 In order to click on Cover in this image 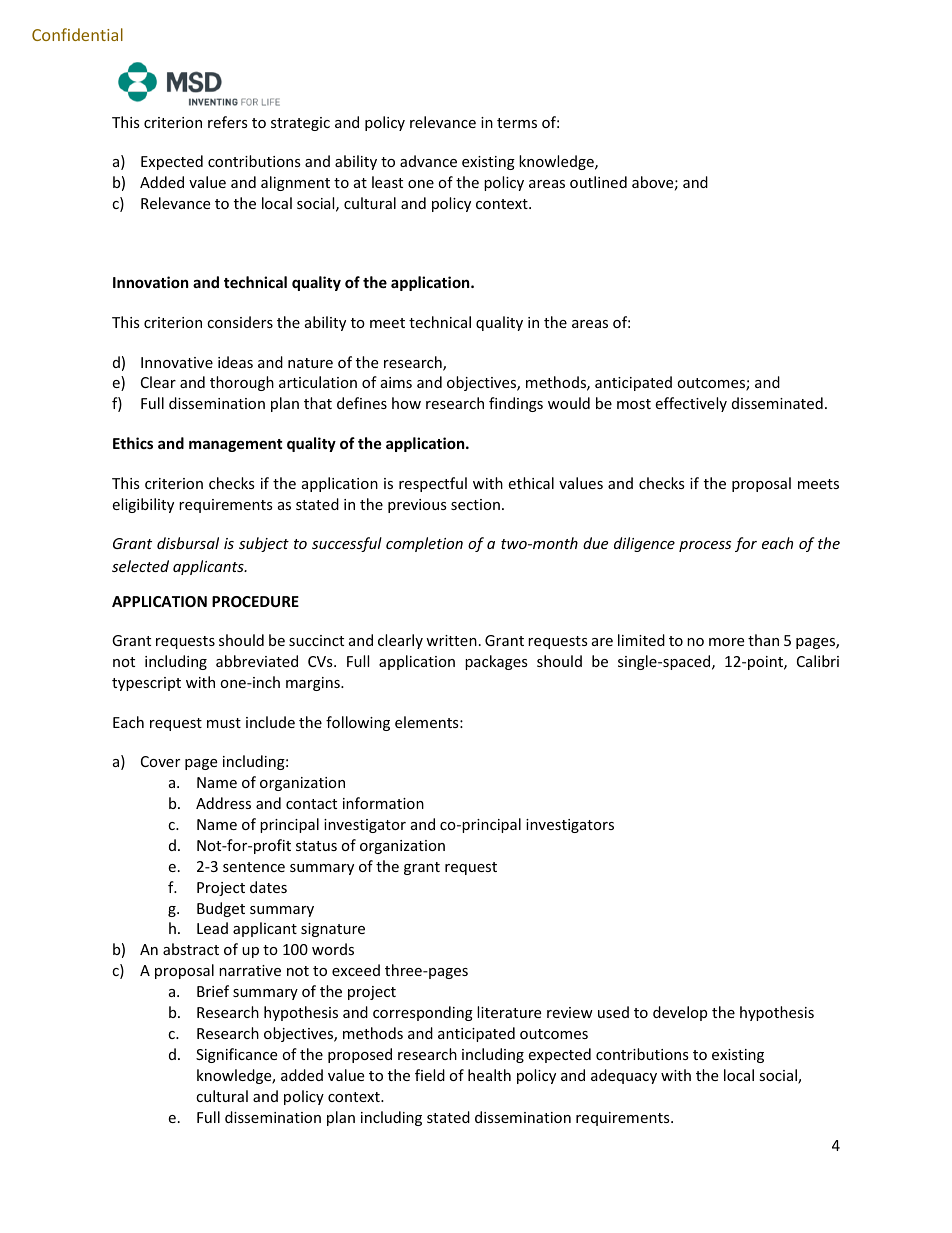, I will do `click(160, 761)`.
